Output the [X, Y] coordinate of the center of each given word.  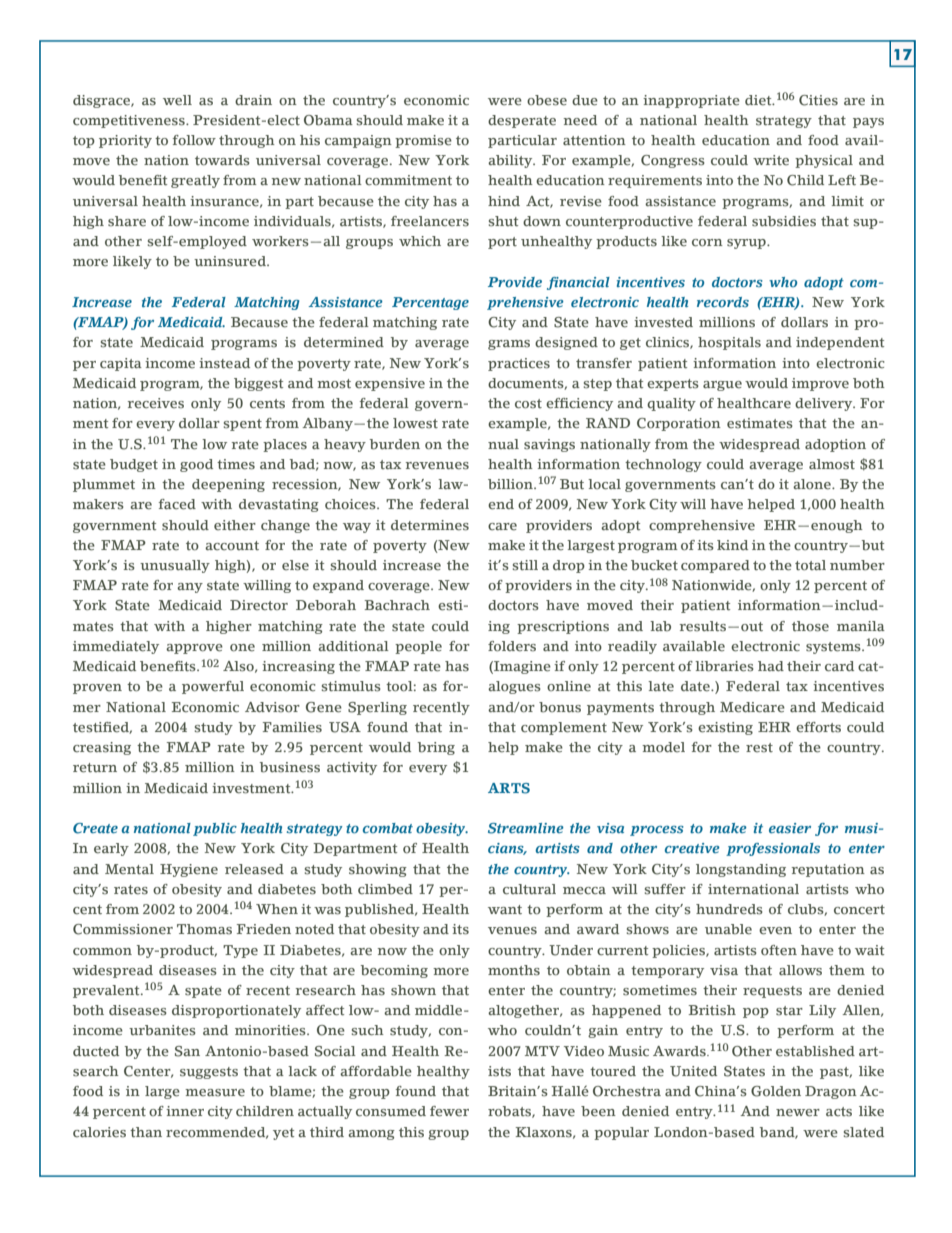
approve [194, 649]
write [771, 160]
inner [185, 1111]
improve [820, 384]
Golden [776, 1091]
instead [224, 363]
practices [519, 364]
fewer [449, 1111]
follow [194, 140]
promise [423, 141]
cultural [529, 889]
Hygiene [189, 870]
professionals [773, 849]
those [810, 626]
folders [512, 646]
